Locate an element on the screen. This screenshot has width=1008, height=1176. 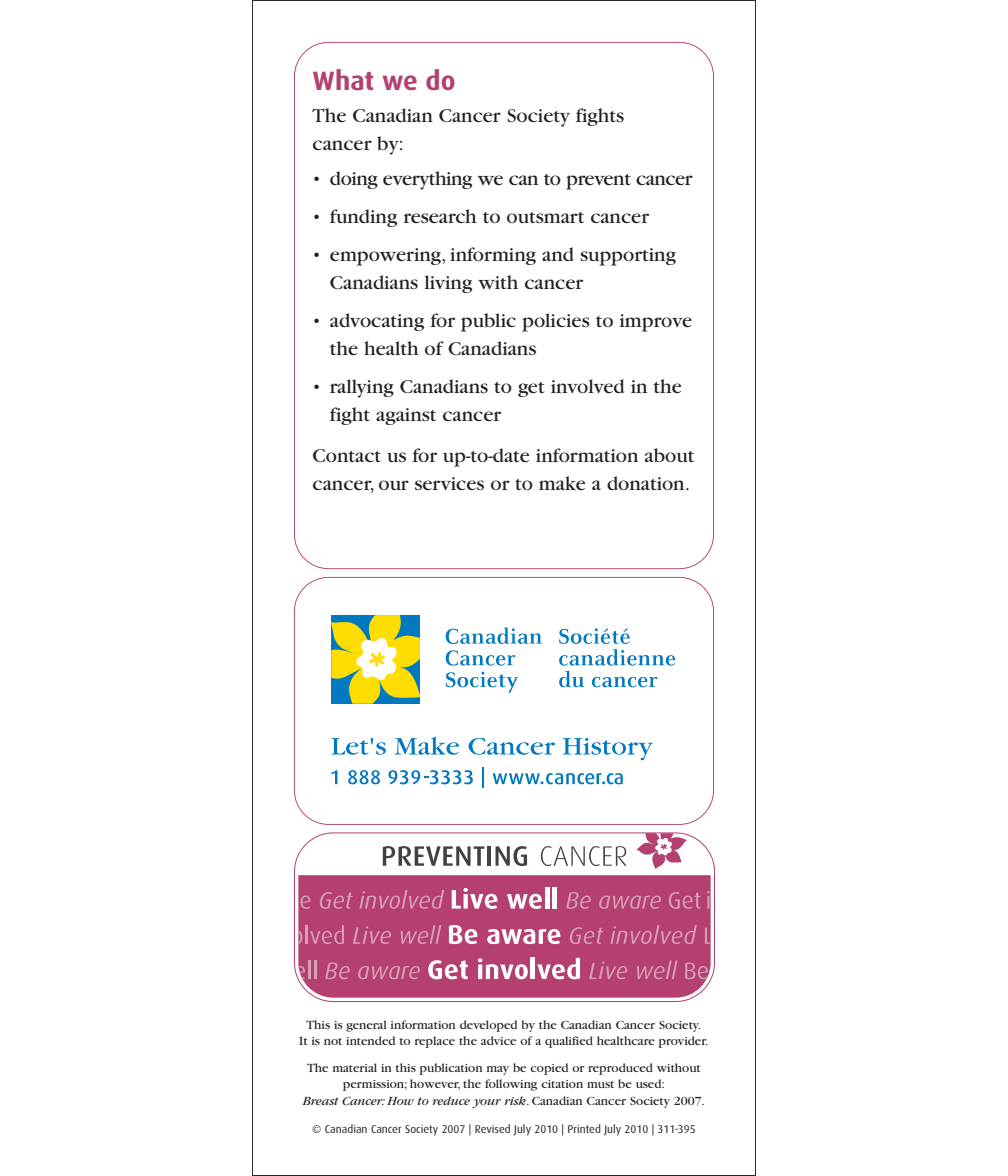
Contact is located at coordinates (347, 455).
